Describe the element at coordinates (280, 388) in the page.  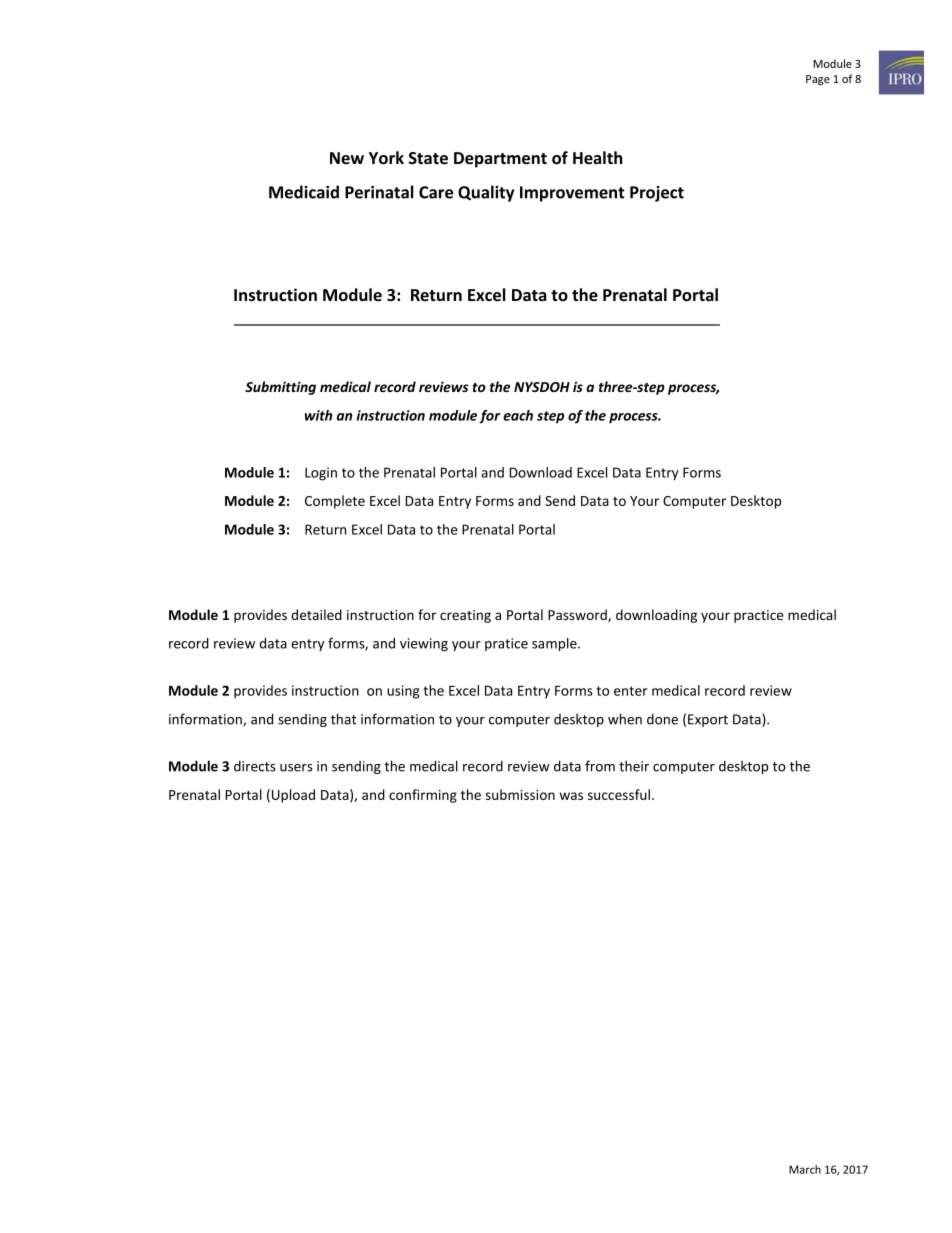
I see `Submitting` at that location.
